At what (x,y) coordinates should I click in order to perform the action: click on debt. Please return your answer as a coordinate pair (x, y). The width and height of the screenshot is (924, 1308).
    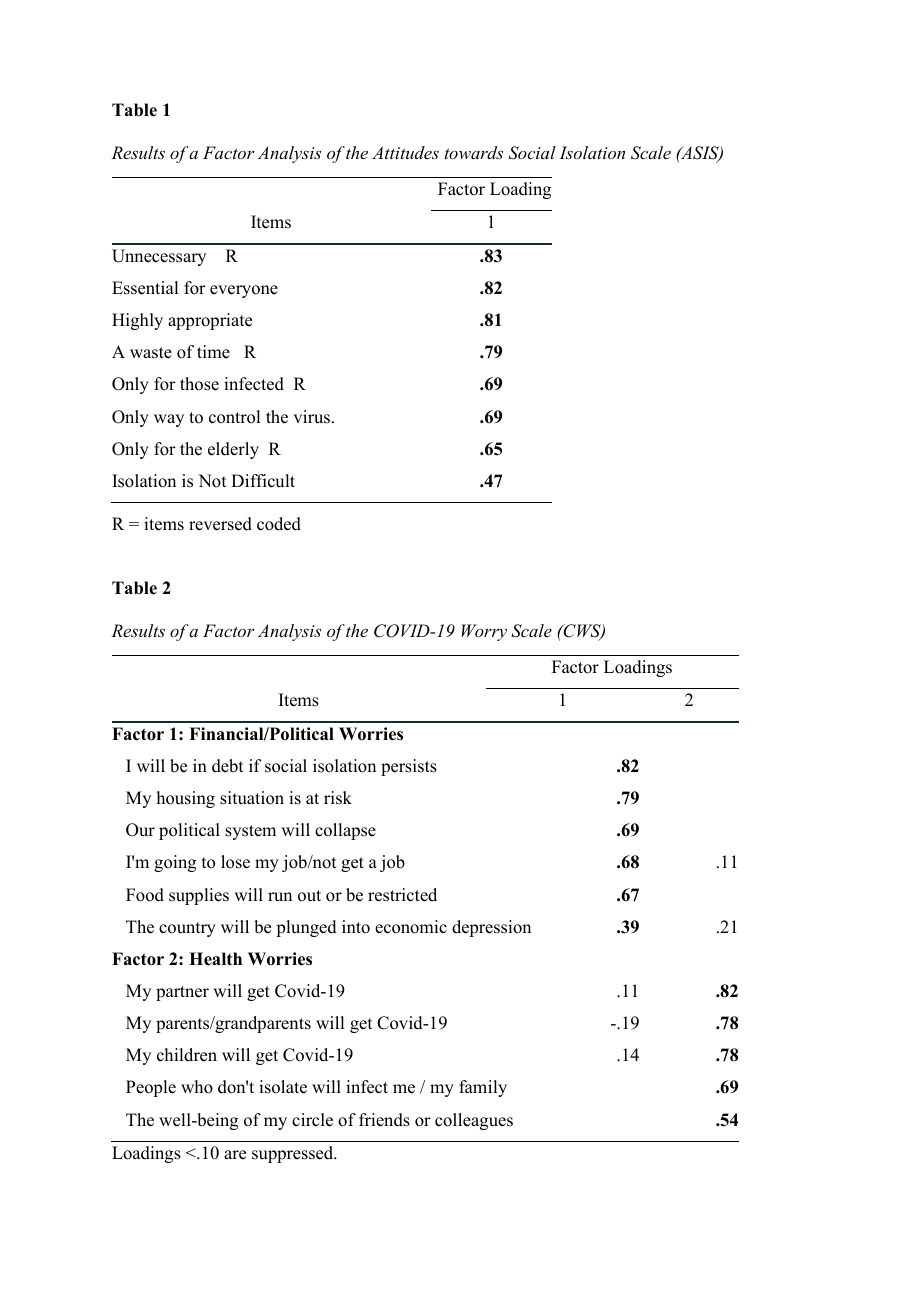
    Looking at the image, I should click on (227, 766).
